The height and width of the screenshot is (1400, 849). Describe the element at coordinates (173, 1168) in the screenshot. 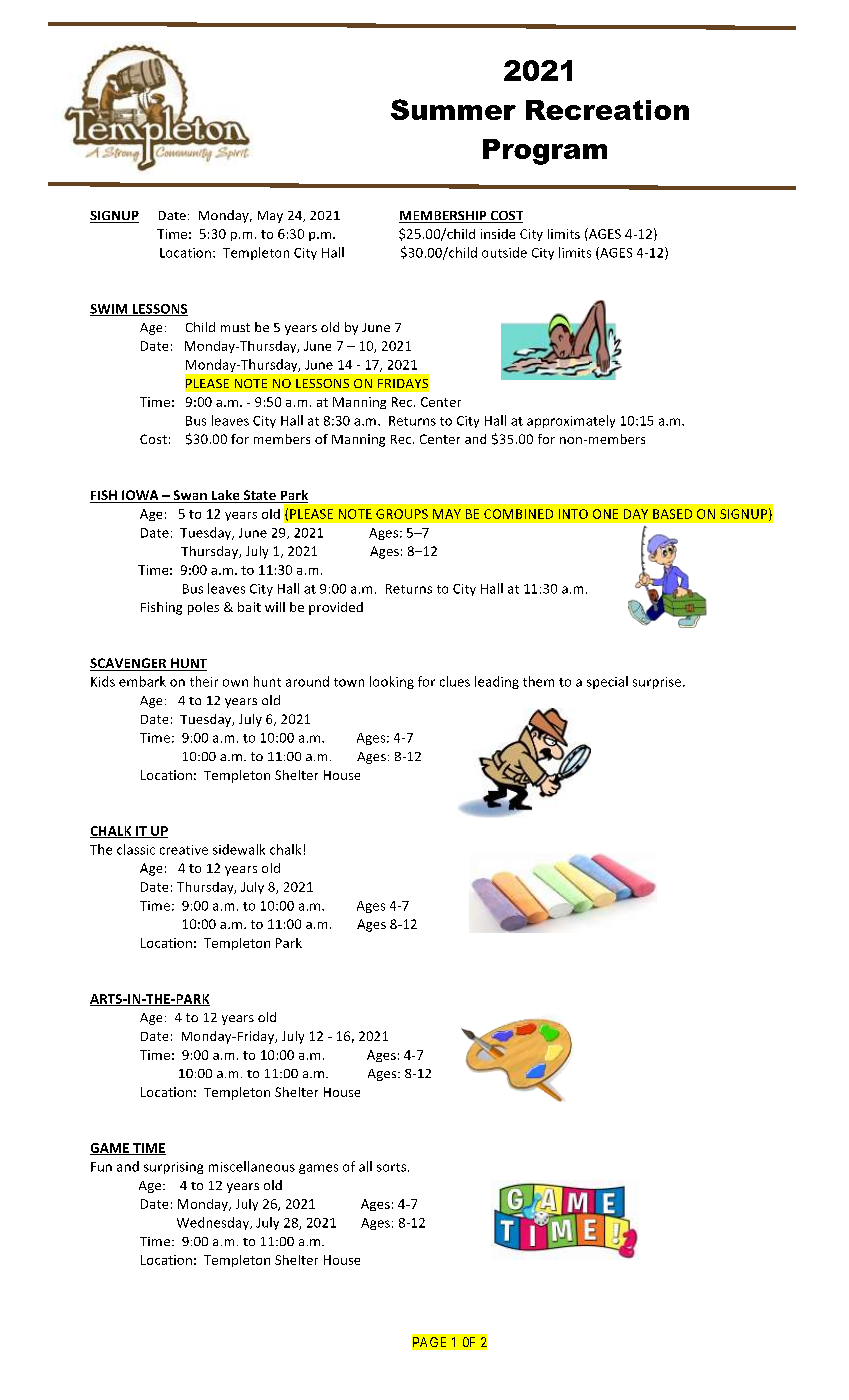

I see `surprising` at that location.
